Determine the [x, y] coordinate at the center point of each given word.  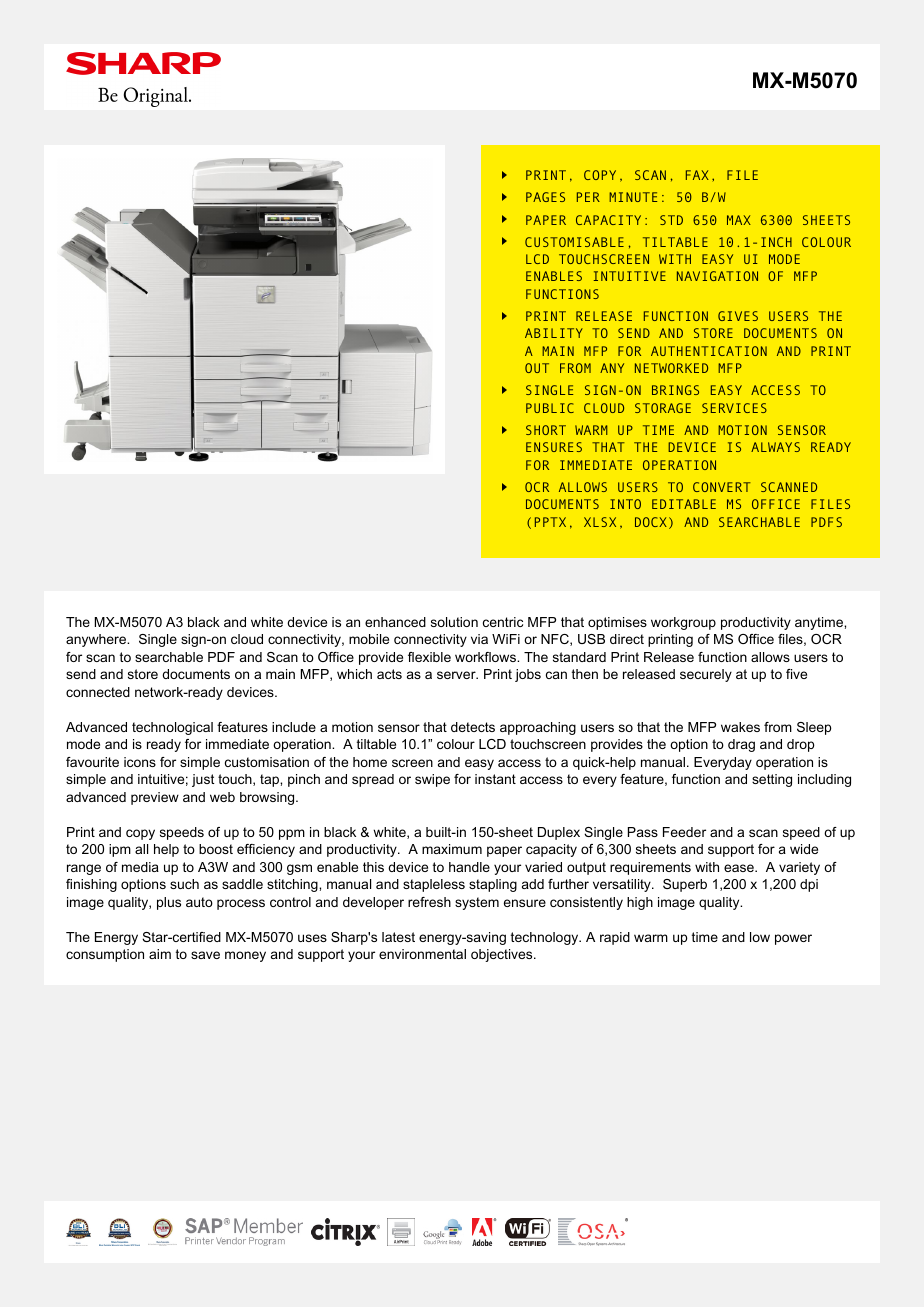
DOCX [651, 522]
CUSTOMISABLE [574, 242]
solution [454, 622]
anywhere [97, 640]
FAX [697, 175]
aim [160, 954]
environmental [422, 954]
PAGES [545, 197]
